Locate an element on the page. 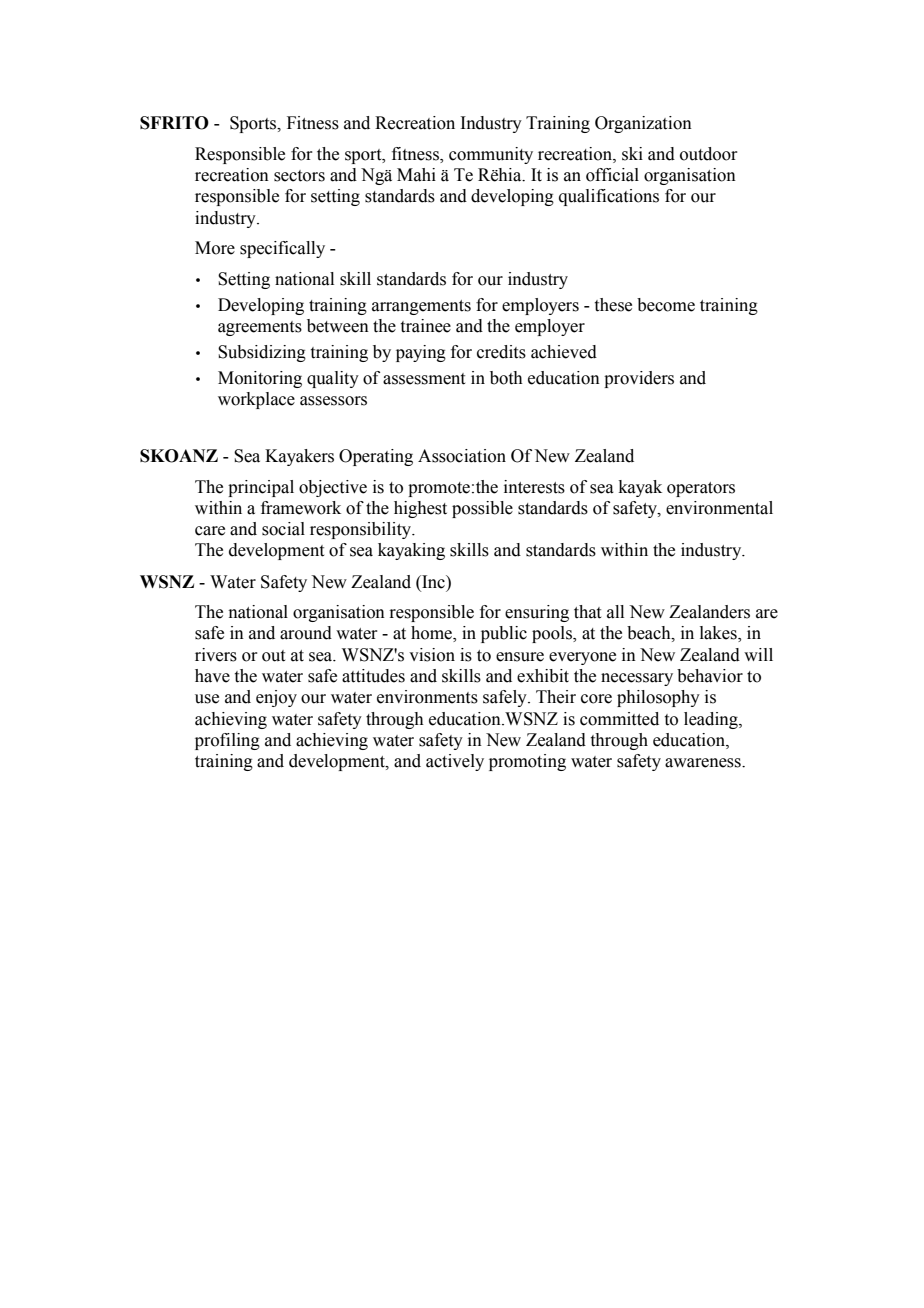 This document has width=924, height=1308. outdoor is located at coordinates (709, 154).
